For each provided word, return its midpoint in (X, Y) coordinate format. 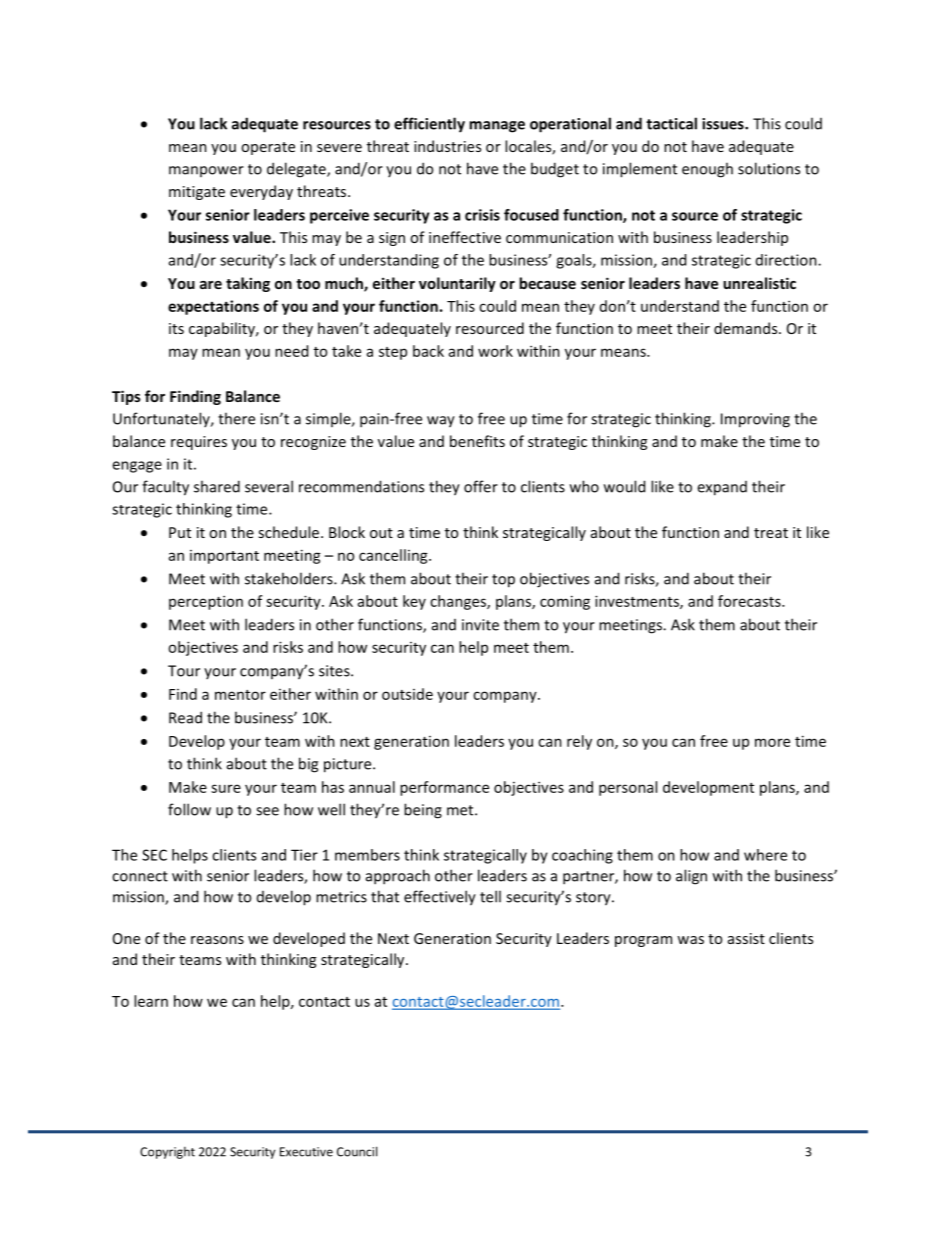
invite (480, 625)
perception (206, 602)
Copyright (167, 1153)
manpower (206, 171)
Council (357, 1151)
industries (447, 146)
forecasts (750, 601)
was (690, 940)
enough (707, 170)
